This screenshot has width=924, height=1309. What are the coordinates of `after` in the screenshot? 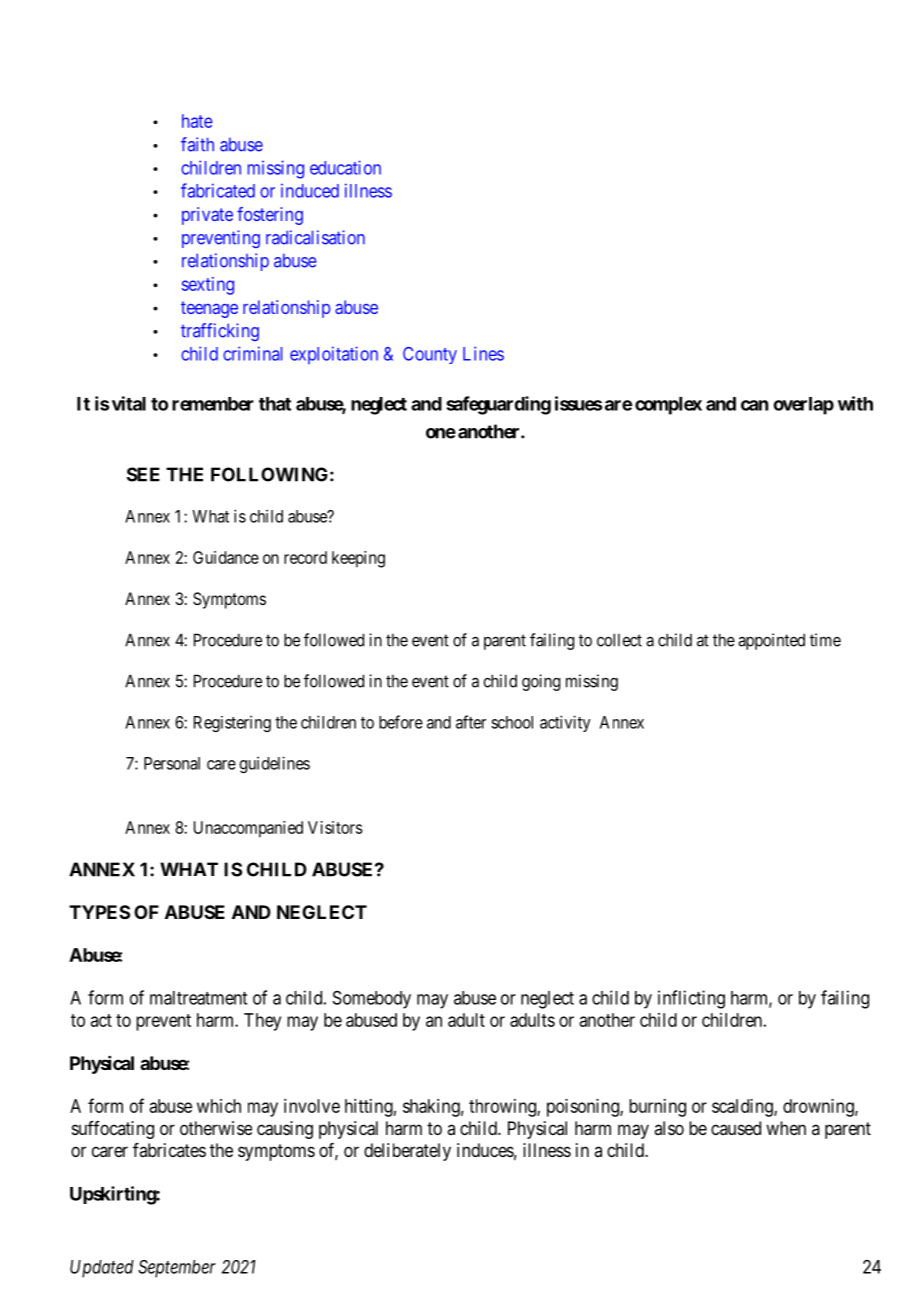 It's located at (471, 722).
